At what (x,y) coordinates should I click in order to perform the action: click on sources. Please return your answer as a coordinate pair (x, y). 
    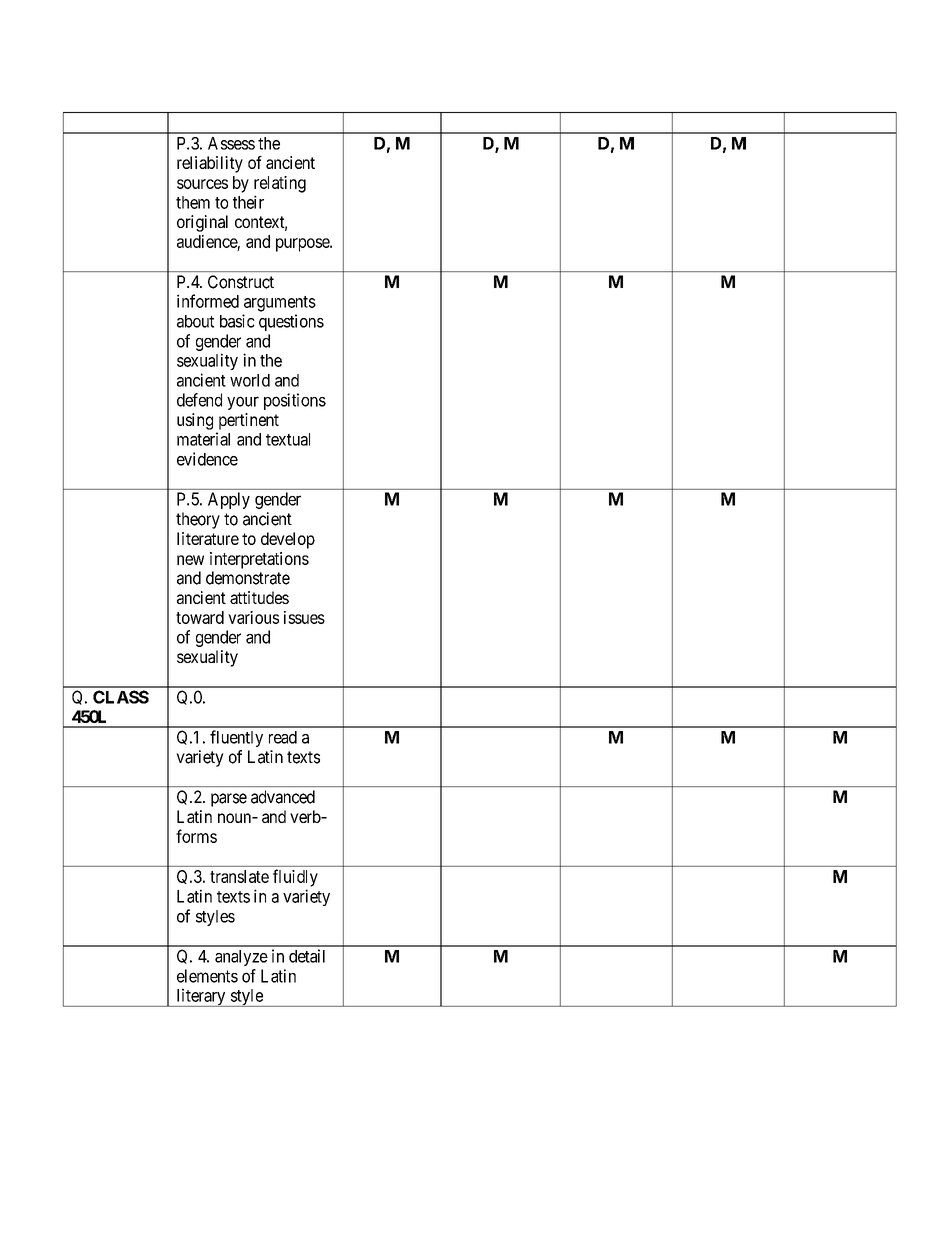
    Looking at the image, I should click on (202, 184).
